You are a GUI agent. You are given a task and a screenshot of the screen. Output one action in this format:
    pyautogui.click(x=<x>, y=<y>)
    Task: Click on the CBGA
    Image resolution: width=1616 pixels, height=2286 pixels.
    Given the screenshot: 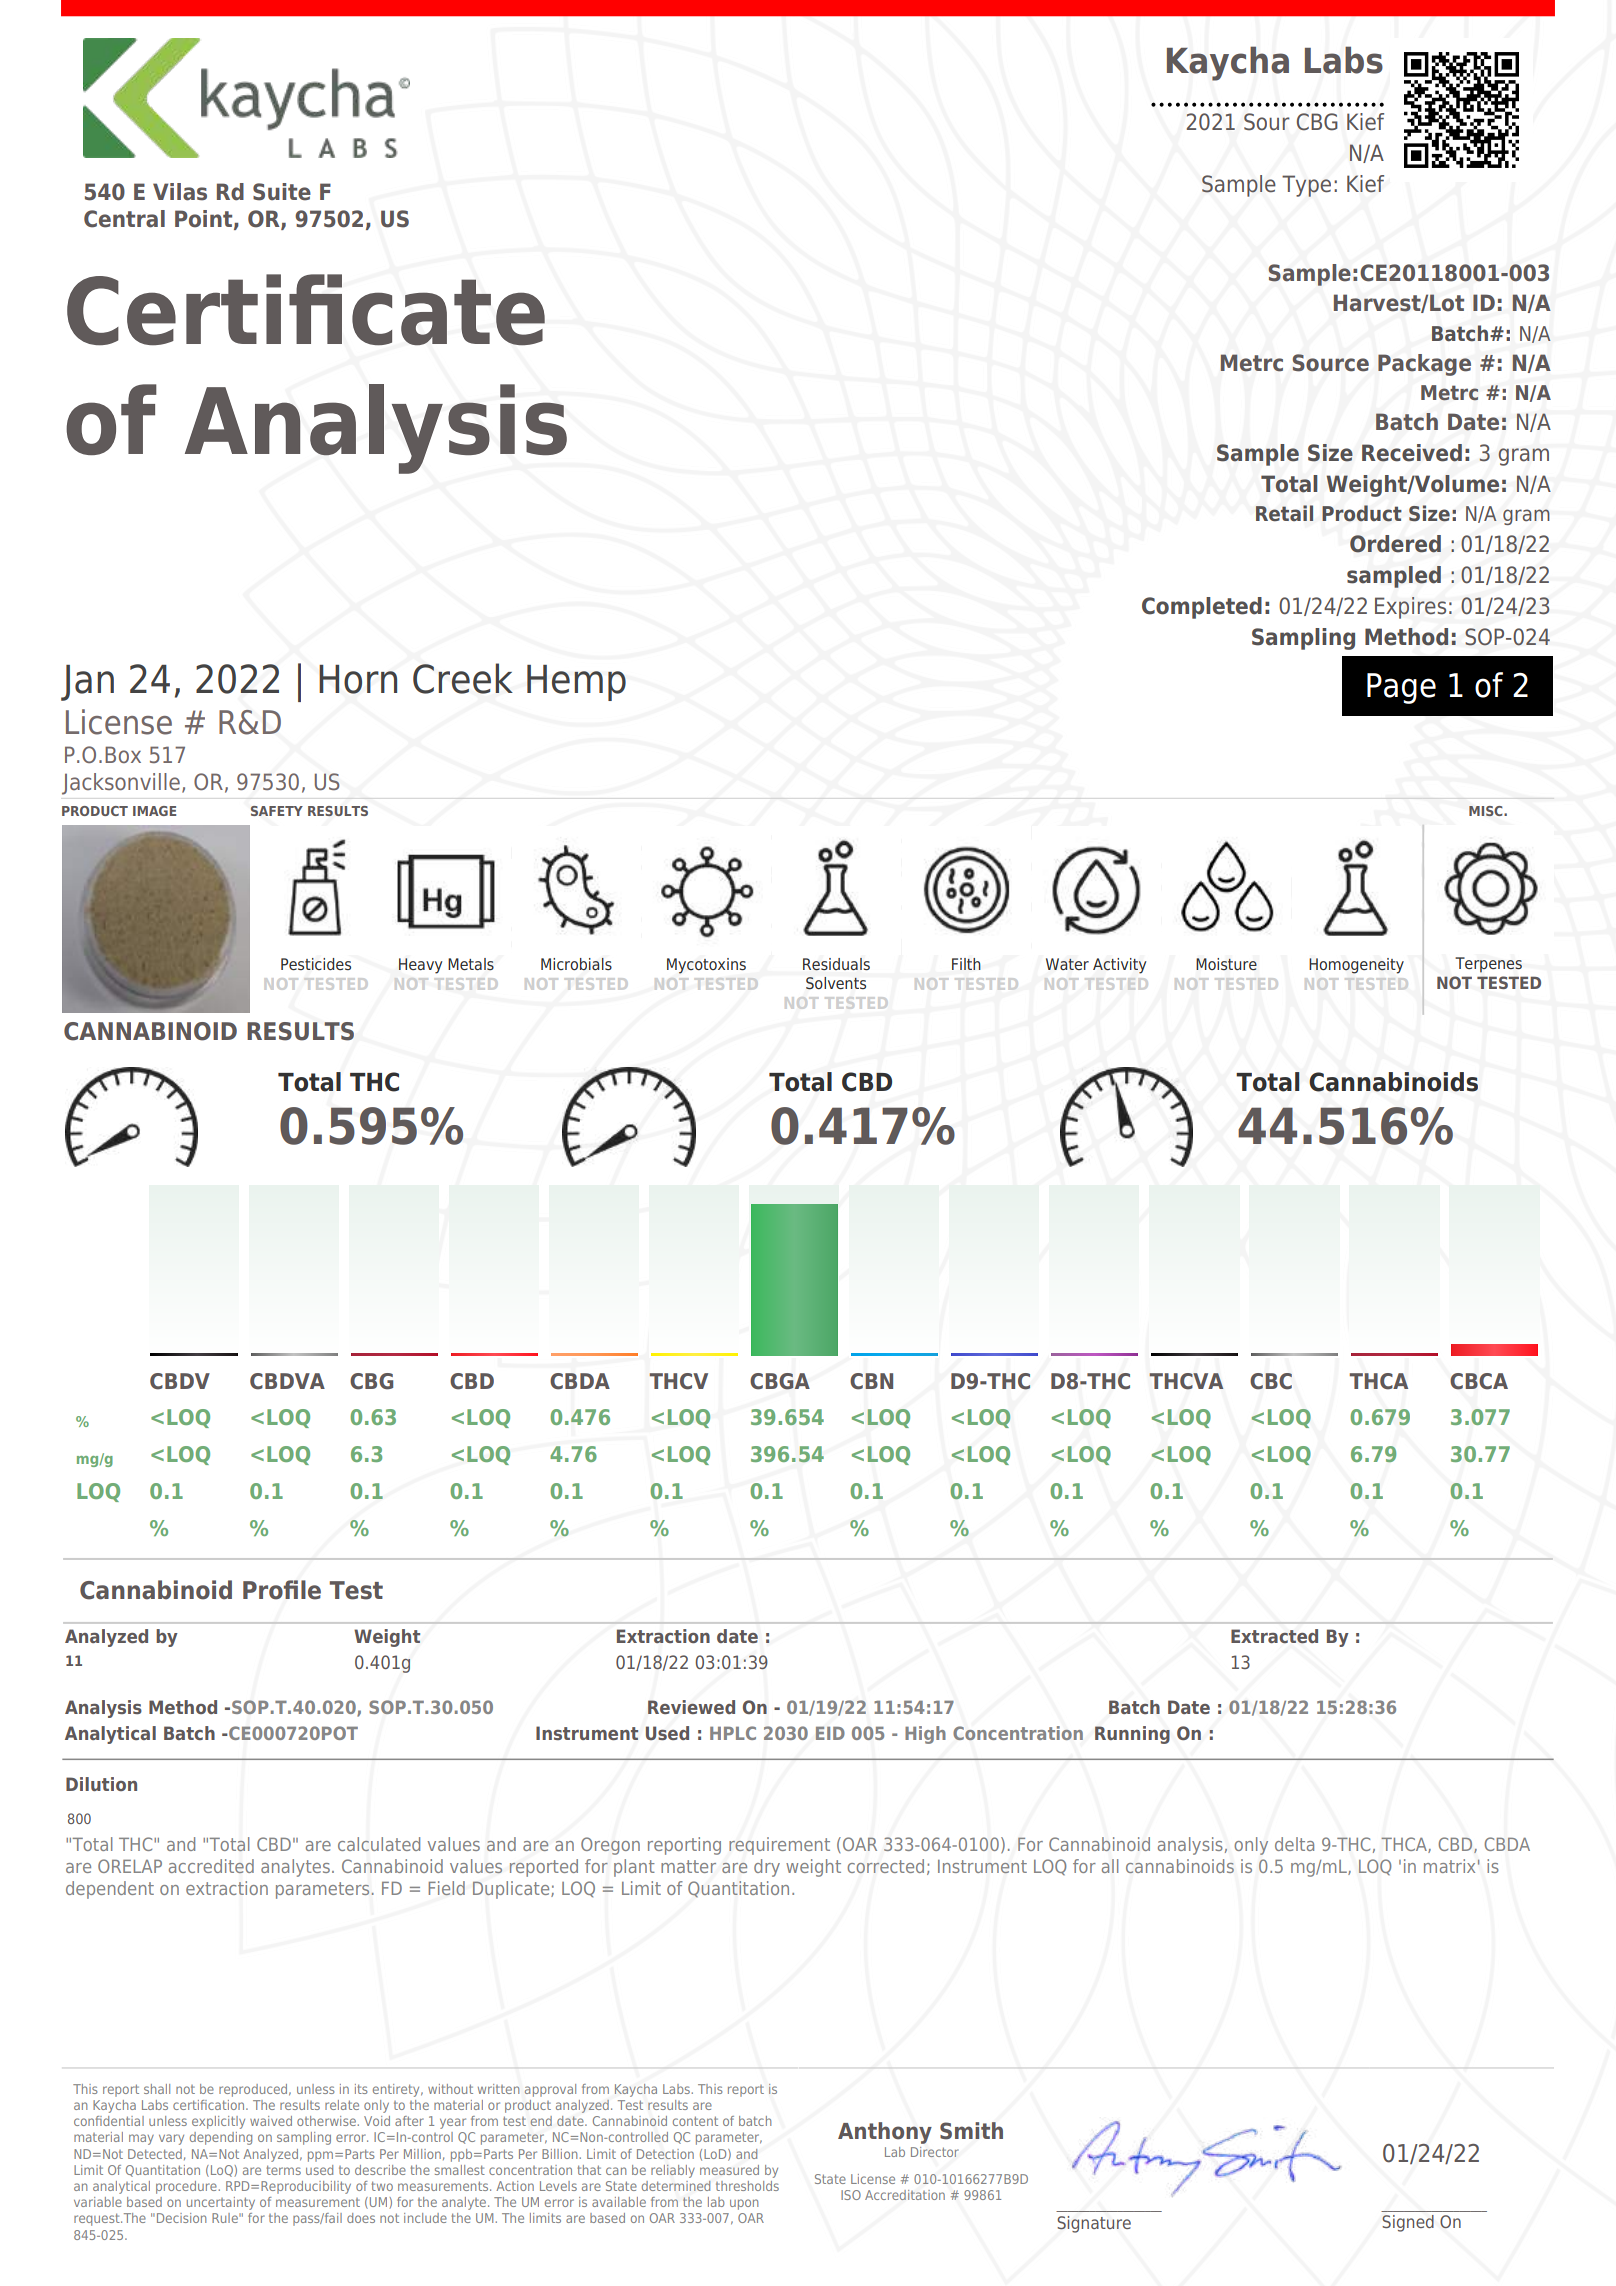 What is the action you would take?
    pyautogui.click(x=780, y=1381)
